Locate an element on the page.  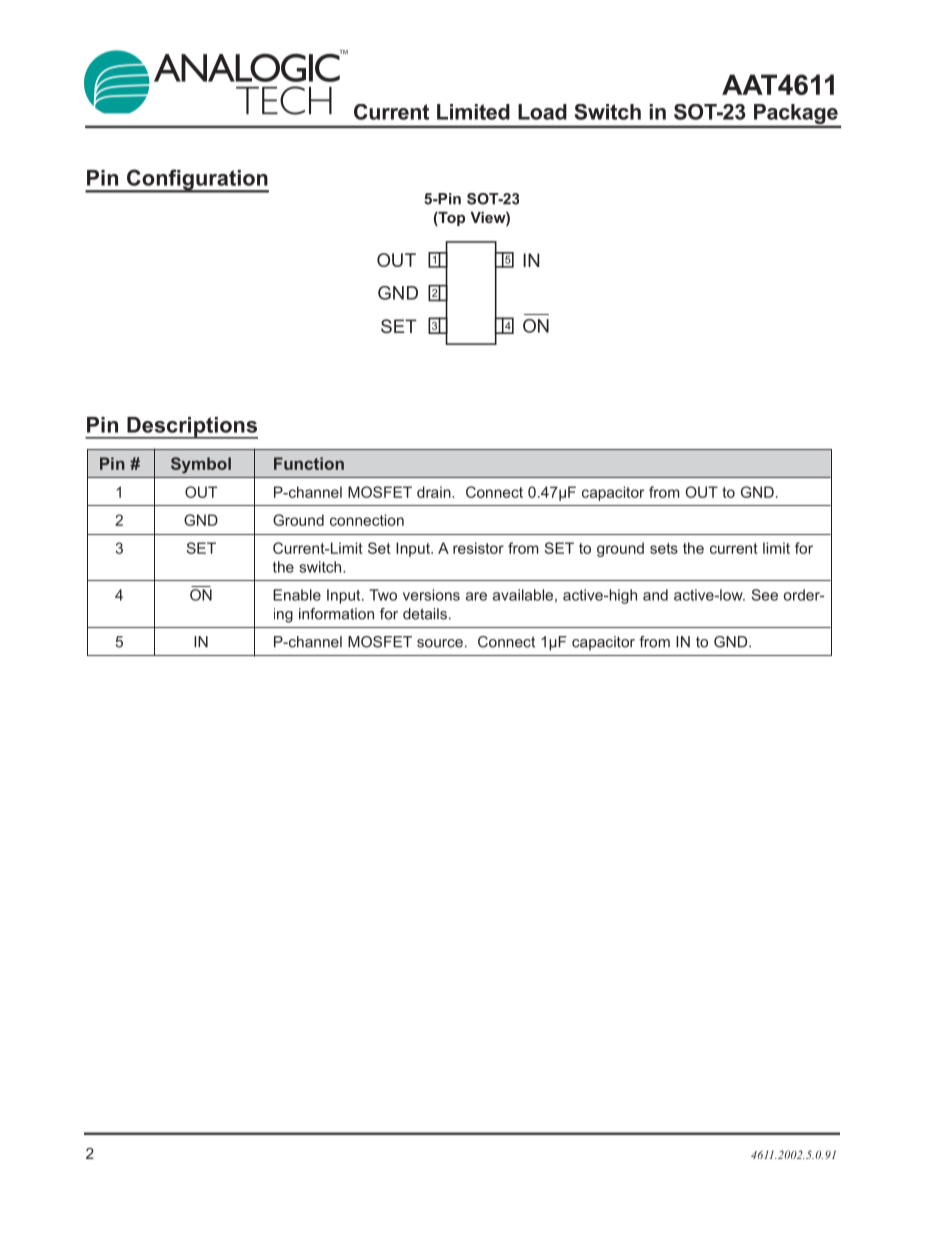
Package is located at coordinates (796, 115).
